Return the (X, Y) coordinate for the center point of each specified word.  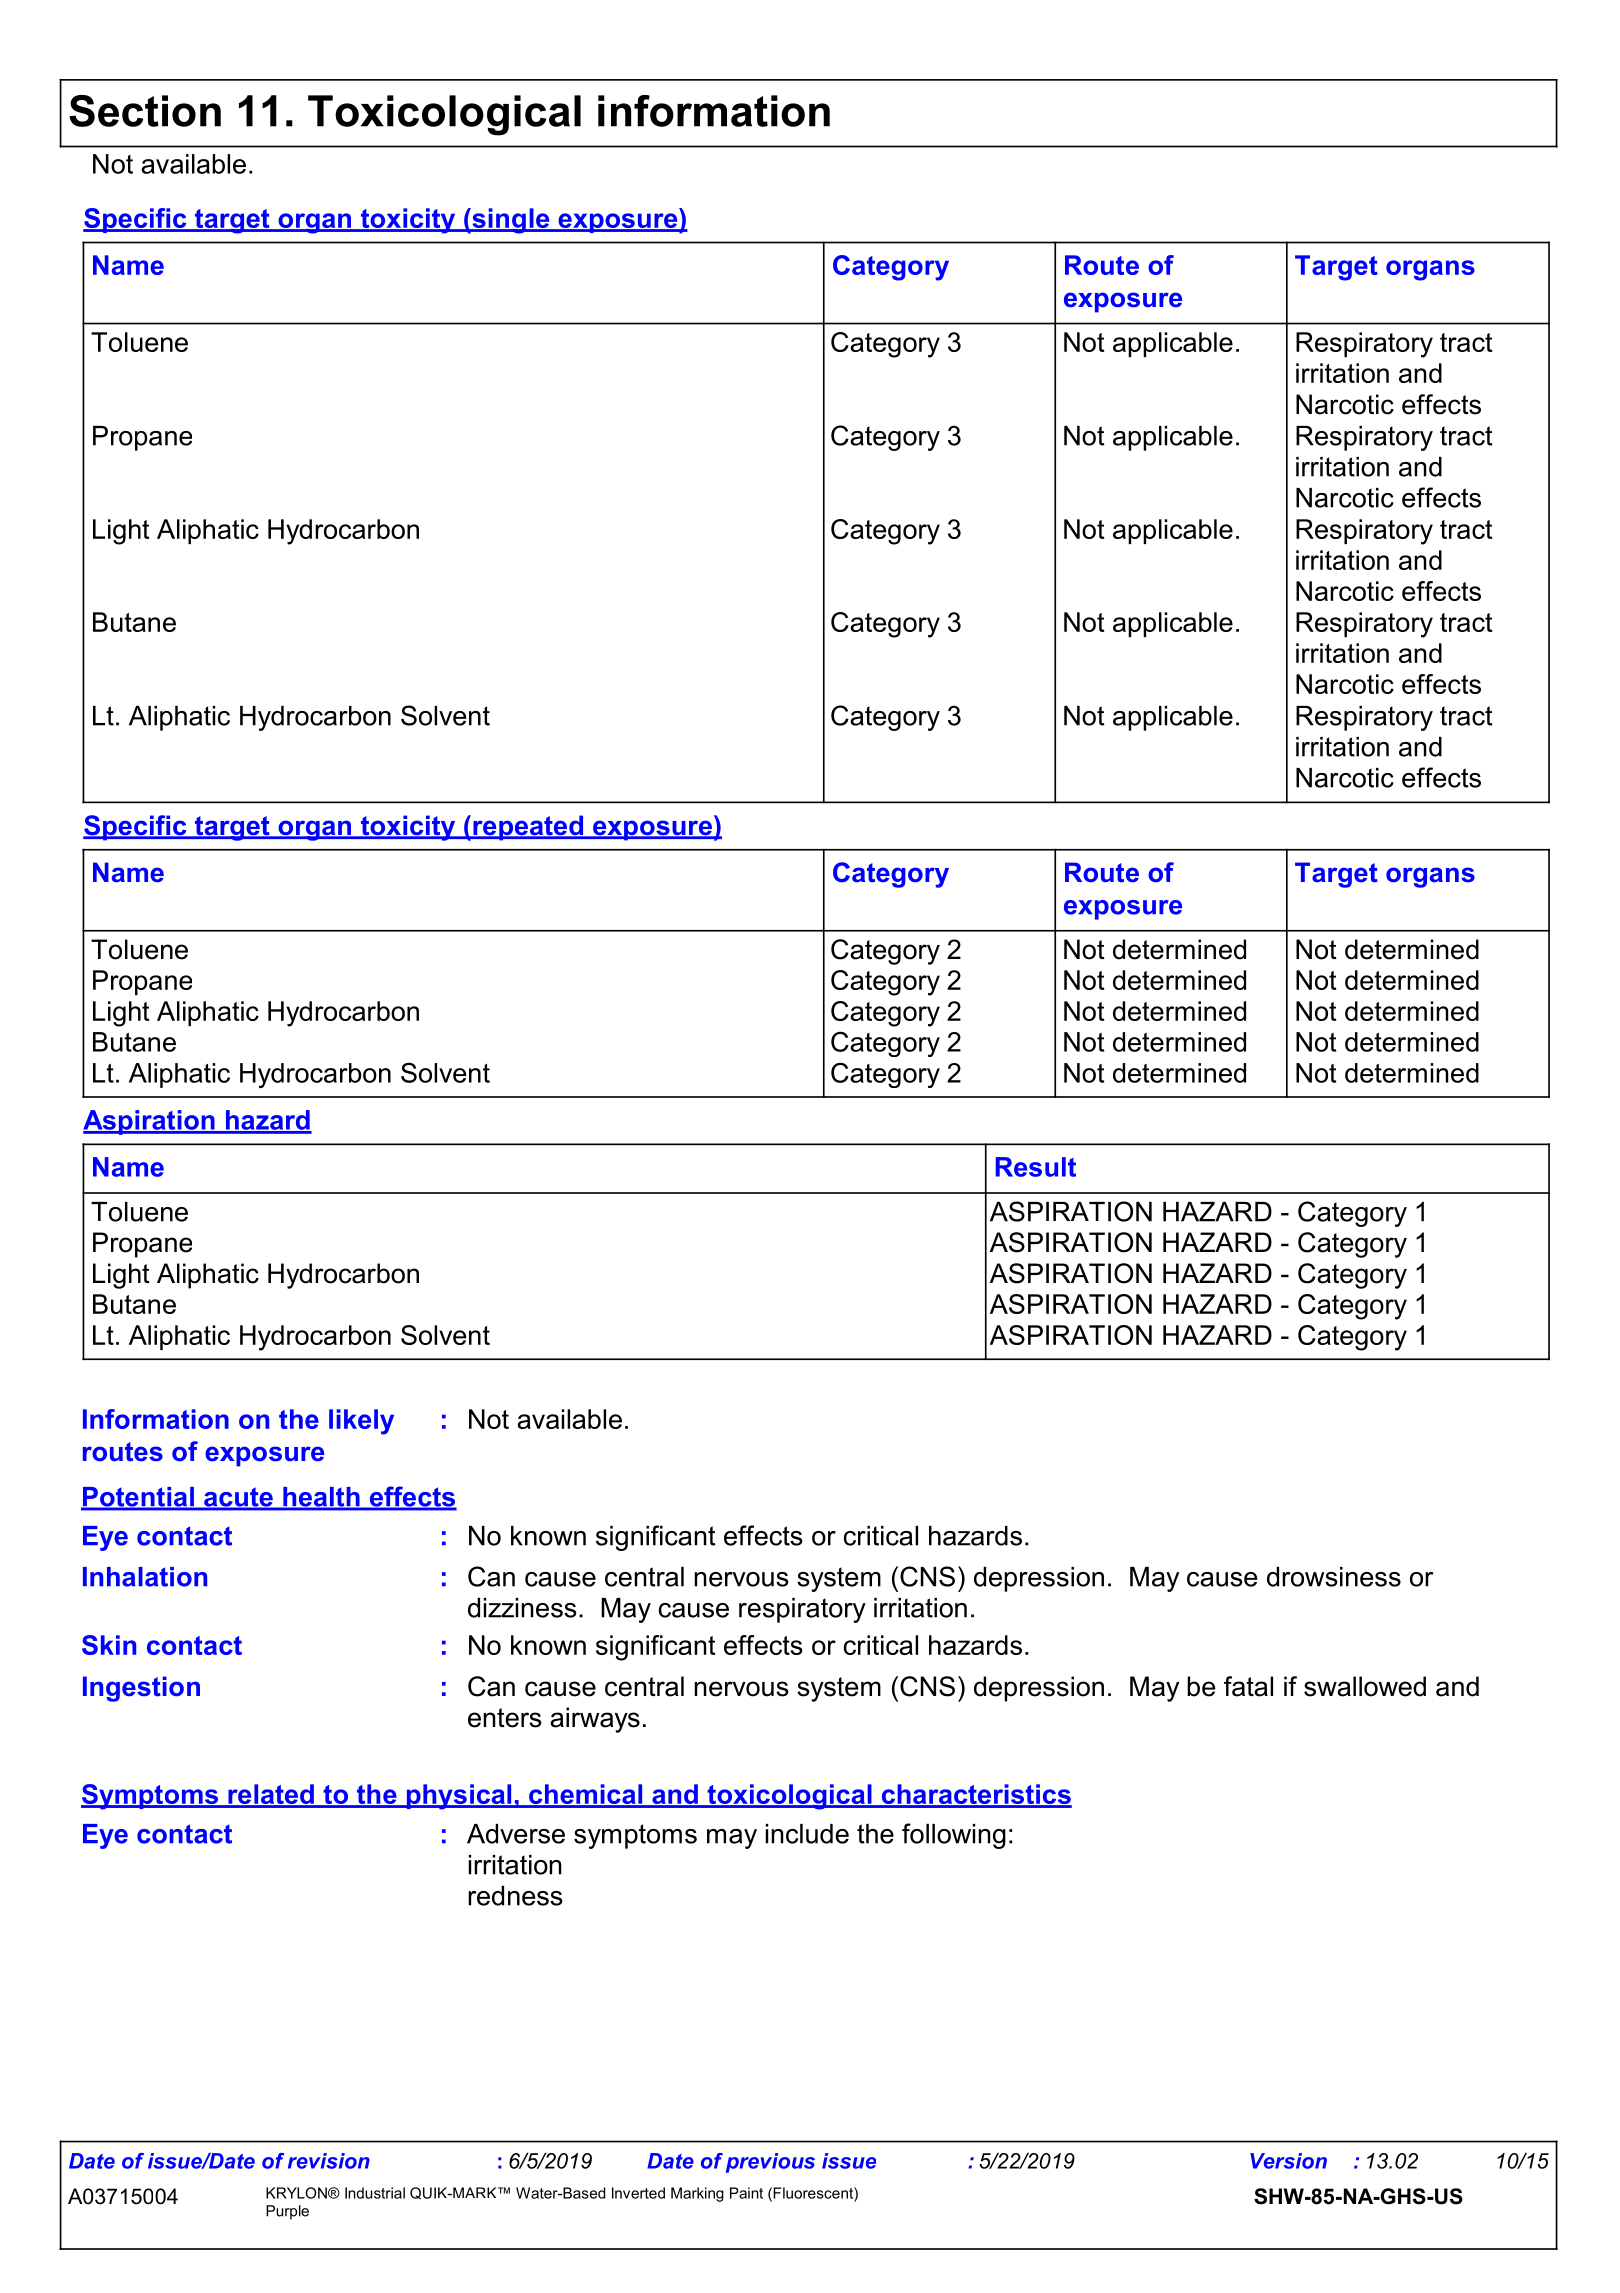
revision (329, 2161)
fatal (1248, 1686)
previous (770, 2163)
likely (361, 1422)
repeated (528, 828)
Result (1036, 1167)
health (321, 1498)
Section (145, 111)
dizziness (522, 1608)
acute (238, 1498)
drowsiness (1334, 1577)
